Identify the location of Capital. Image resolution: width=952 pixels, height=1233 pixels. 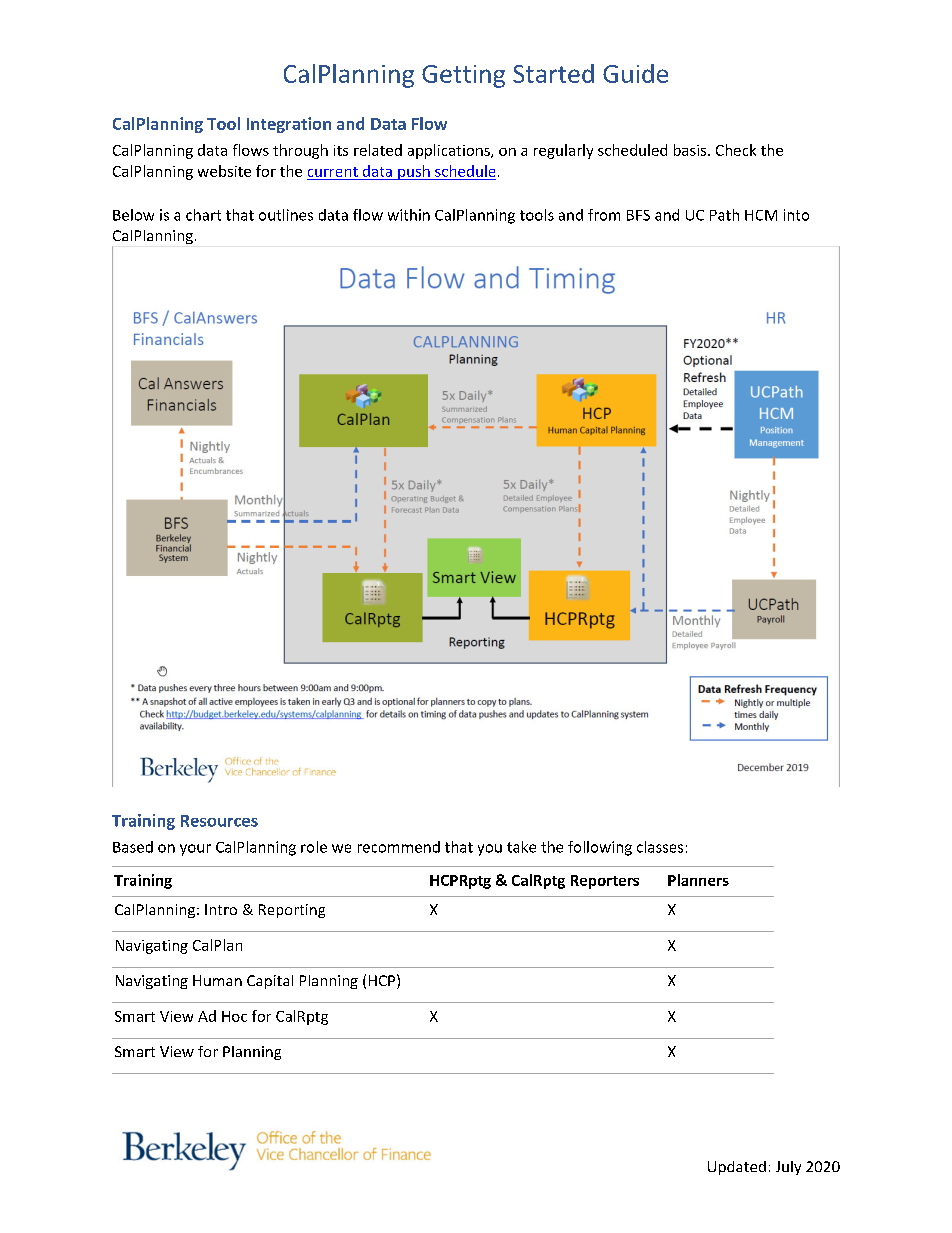
(270, 982).
